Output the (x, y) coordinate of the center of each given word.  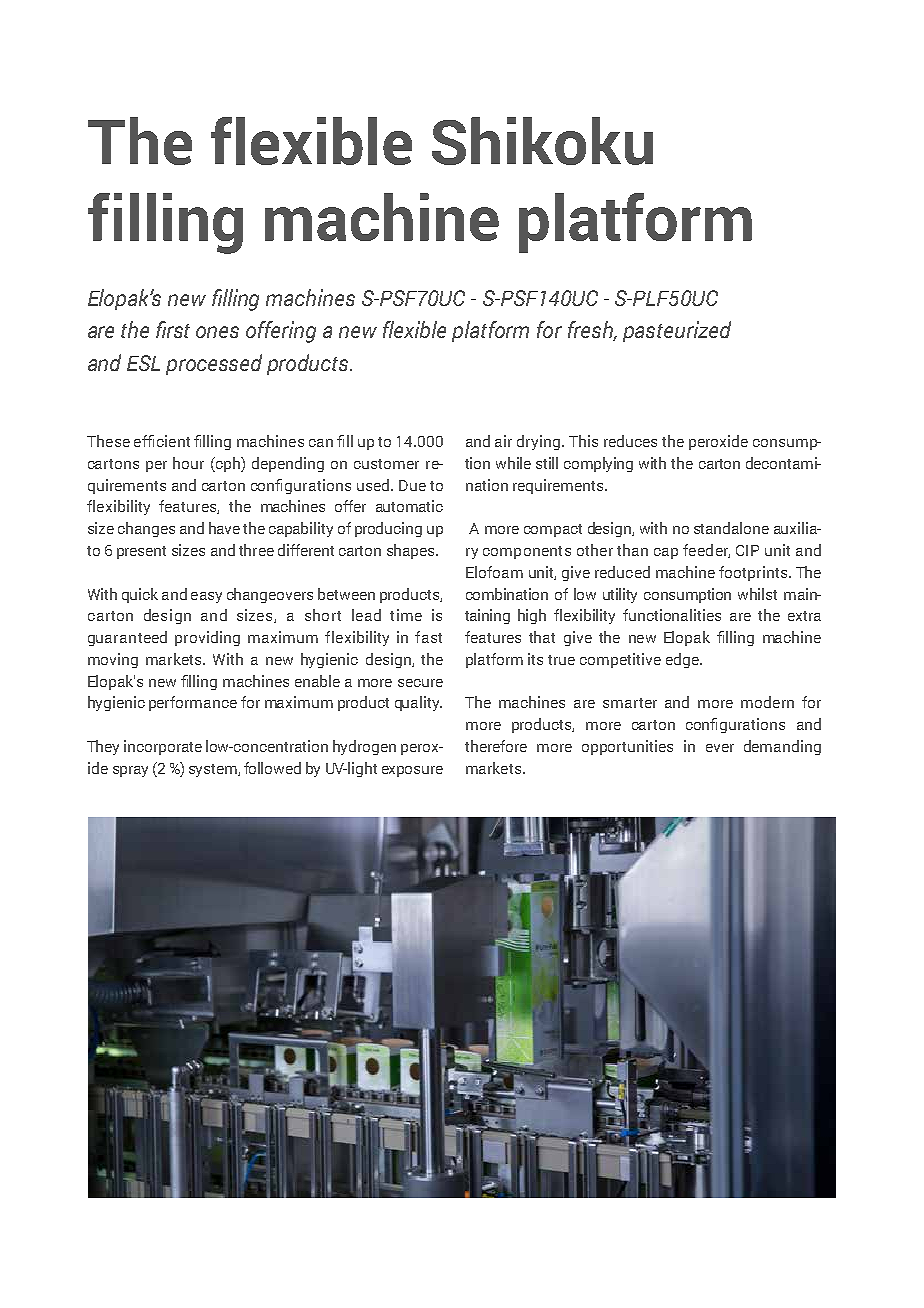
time (406, 615)
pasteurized (677, 331)
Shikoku (542, 141)
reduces (630, 441)
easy (206, 597)
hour (188, 463)
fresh (592, 331)
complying (598, 464)
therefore (496, 746)
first (173, 329)
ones (217, 332)
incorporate (163, 747)
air (503, 441)
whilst (757, 594)
